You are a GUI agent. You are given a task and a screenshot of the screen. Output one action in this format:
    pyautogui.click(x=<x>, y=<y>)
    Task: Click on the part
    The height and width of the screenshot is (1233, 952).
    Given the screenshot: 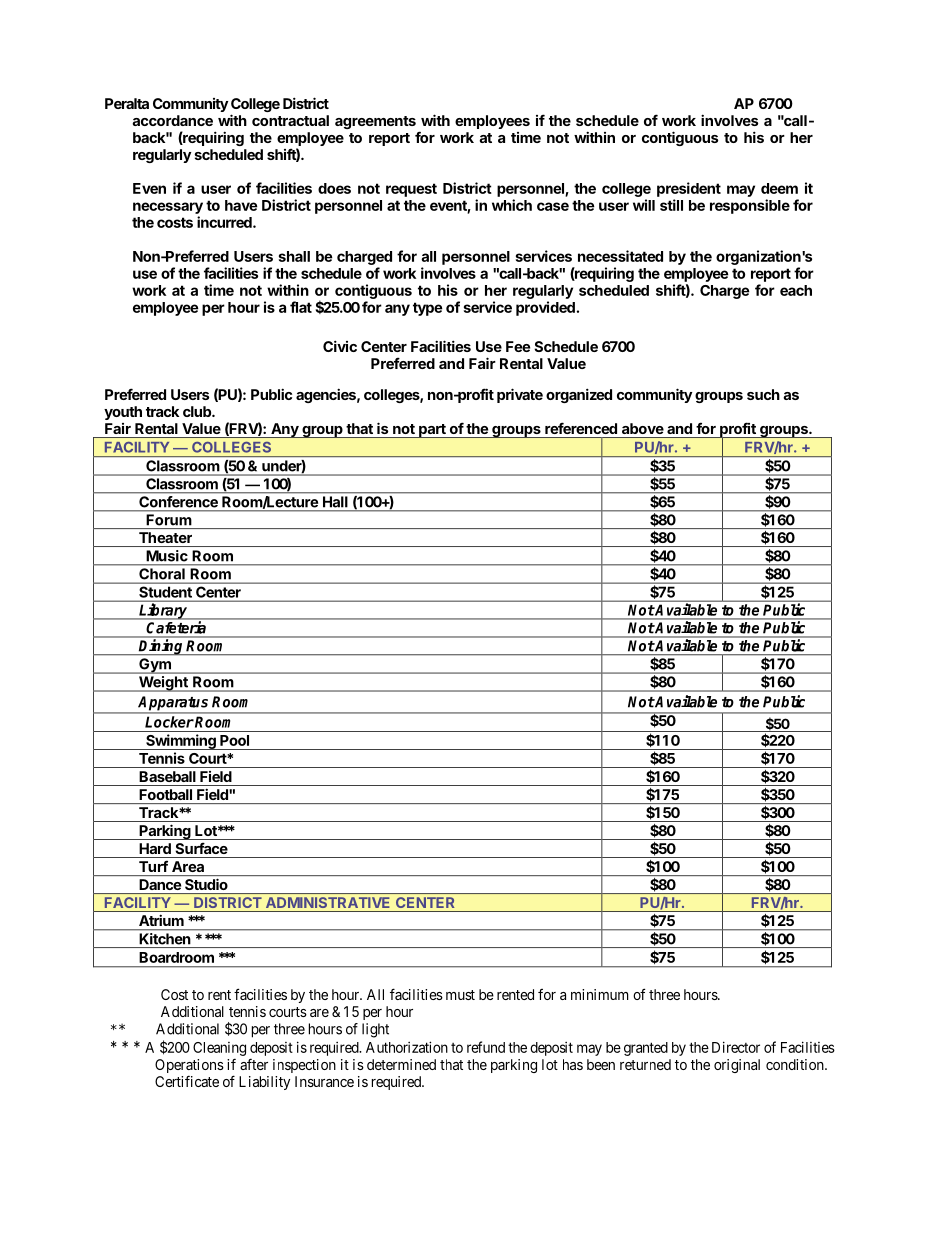 What is the action you would take?
    pyautogui.click(x=432, y=431)
